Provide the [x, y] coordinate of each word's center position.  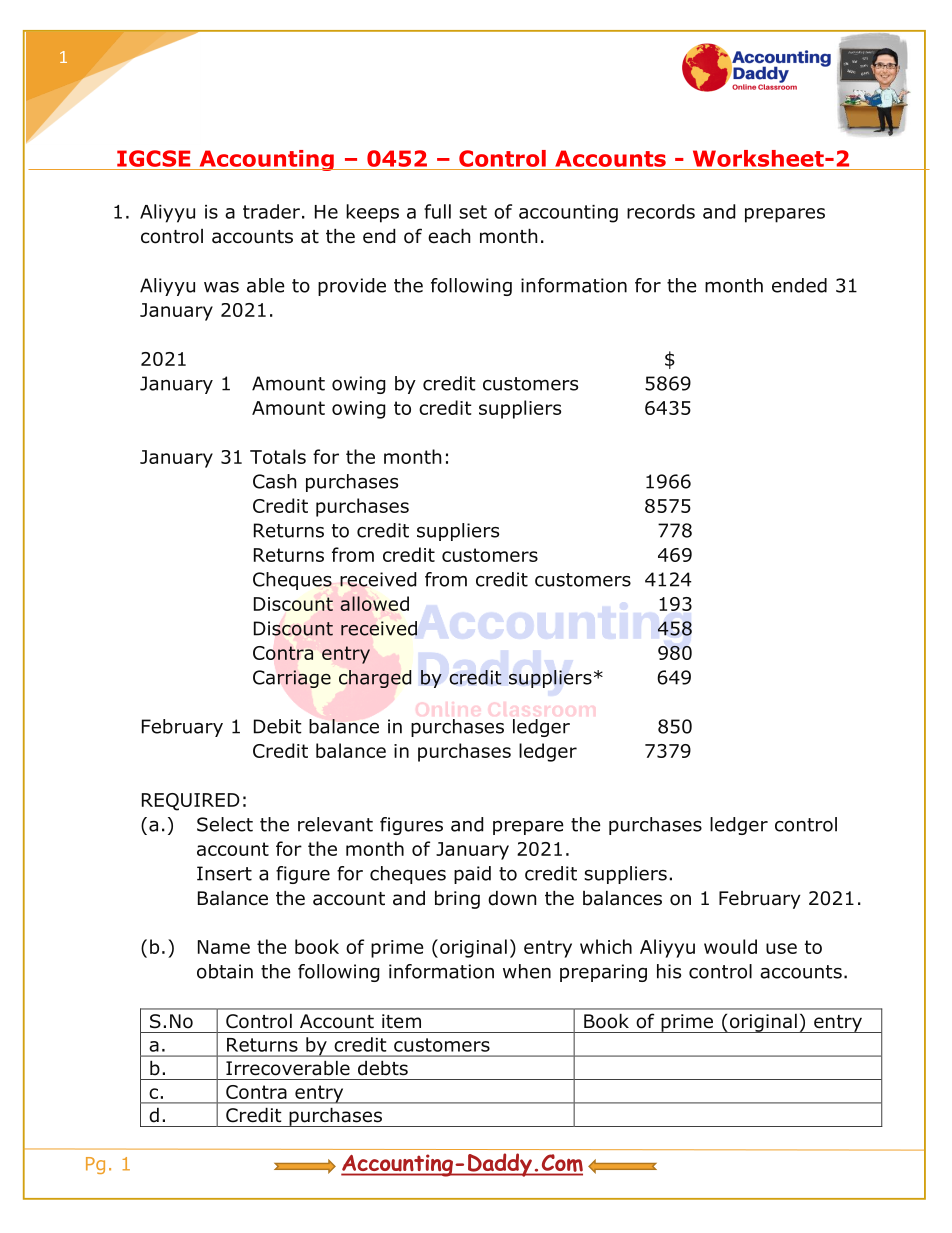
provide [352, 287]
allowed [374, 603]
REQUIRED [191, 802]
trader [271, 211]
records [661, 211]
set [473, 212]
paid [472, 875]
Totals [278, 456]
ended [799, 285]
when [527, 971]
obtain [225, 971]
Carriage [292, 679]
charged [375, 679]
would [730, 946]
